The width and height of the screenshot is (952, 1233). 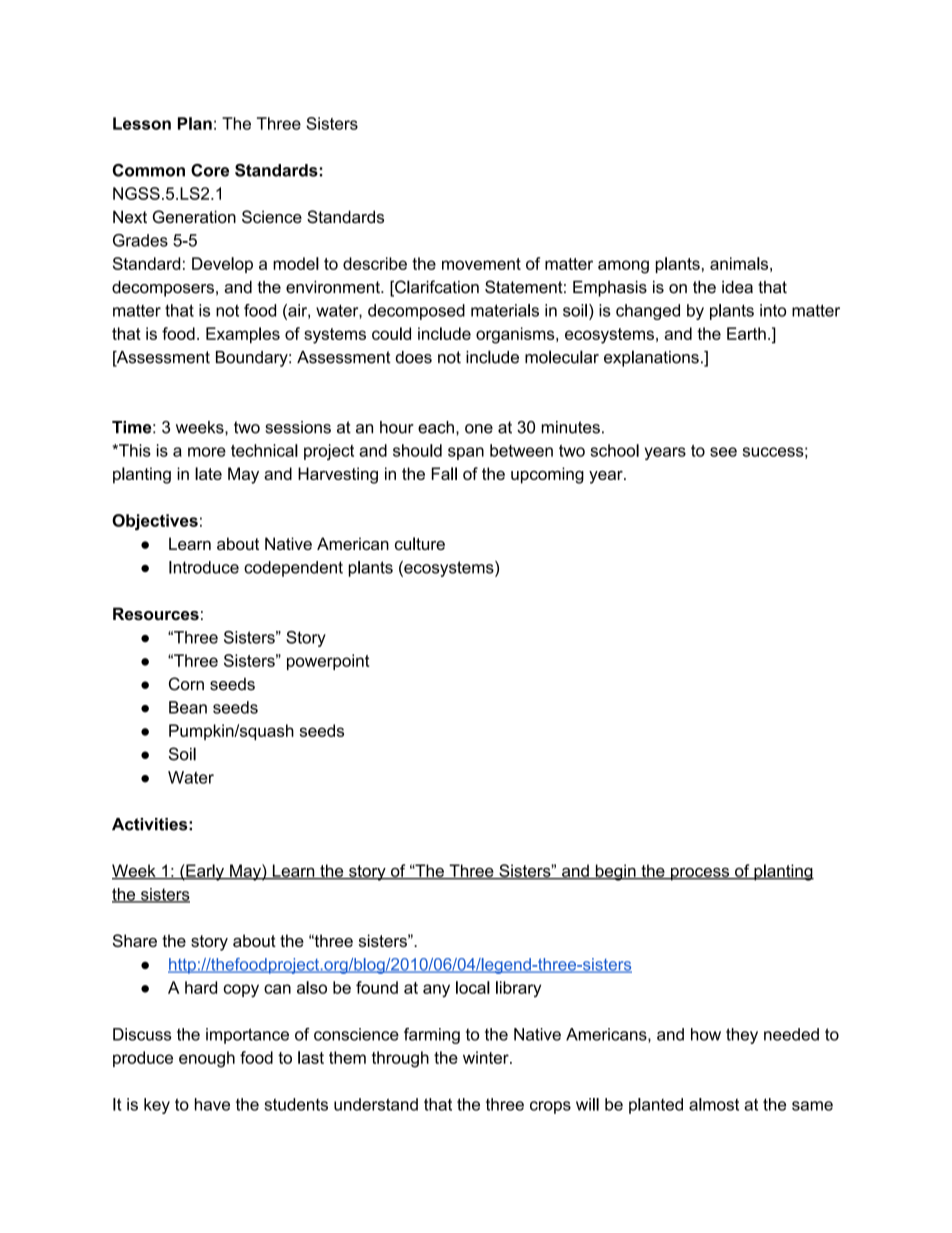 I want to click on one, so click(x=479, y=429).
